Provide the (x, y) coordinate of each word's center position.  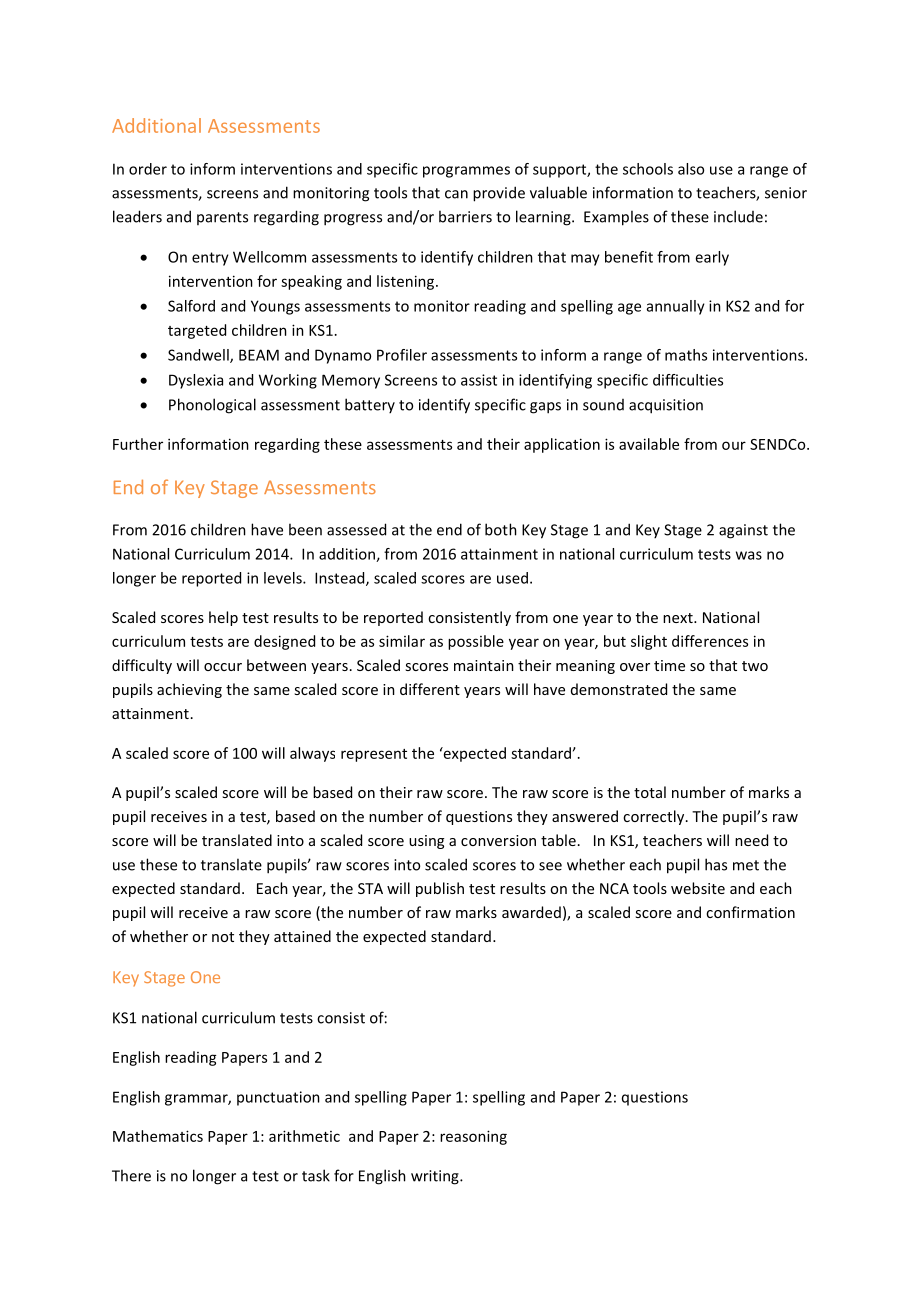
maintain (484, 665)
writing (436, 1177)
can (456, 194)
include (738, 216)
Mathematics (158, 1136)
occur (223, 667)
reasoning (473, 1137)
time (669, 665)
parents (222, 218)
